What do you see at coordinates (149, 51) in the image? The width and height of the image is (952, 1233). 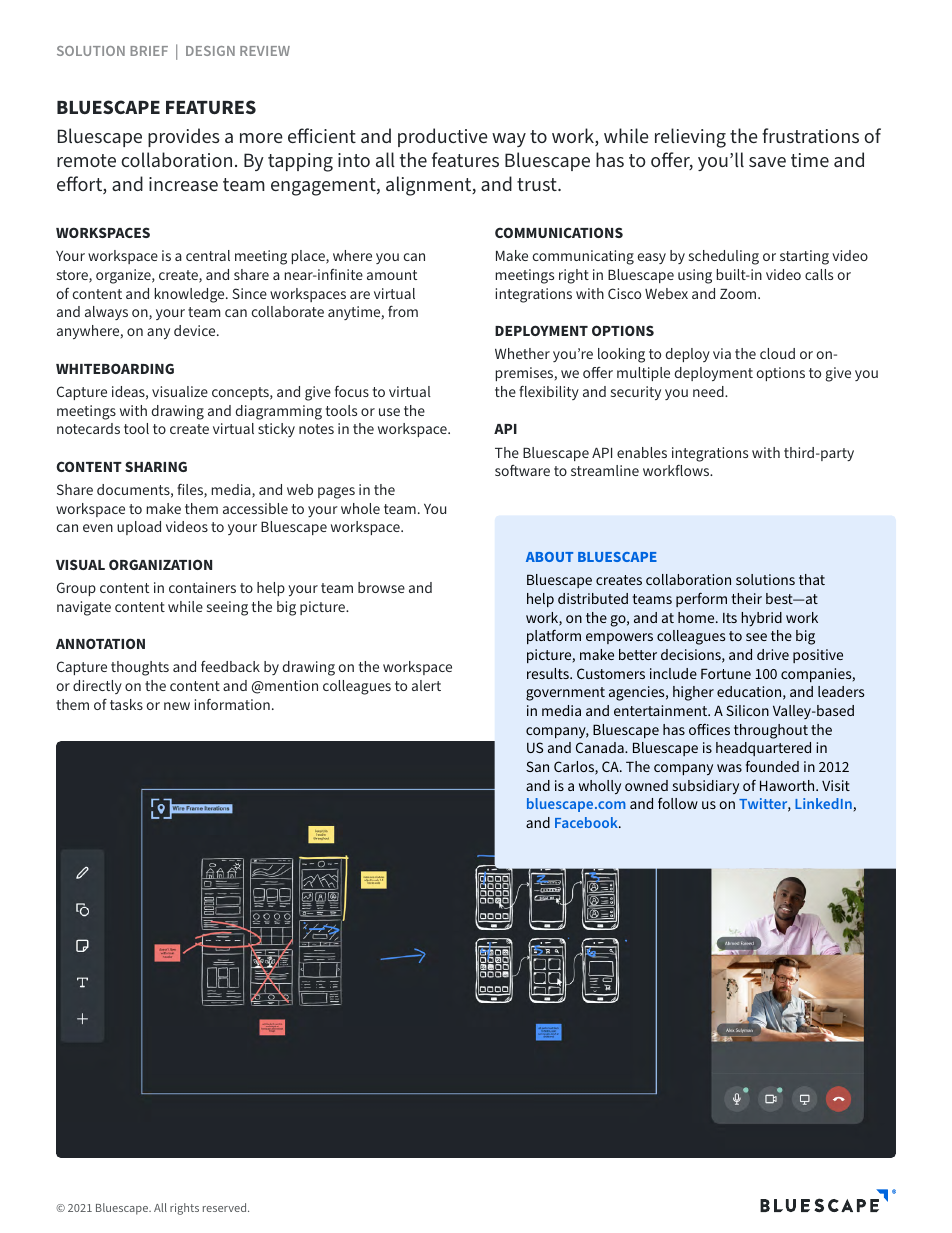 I see `BRIEF` at bounding box center [149, 51].
